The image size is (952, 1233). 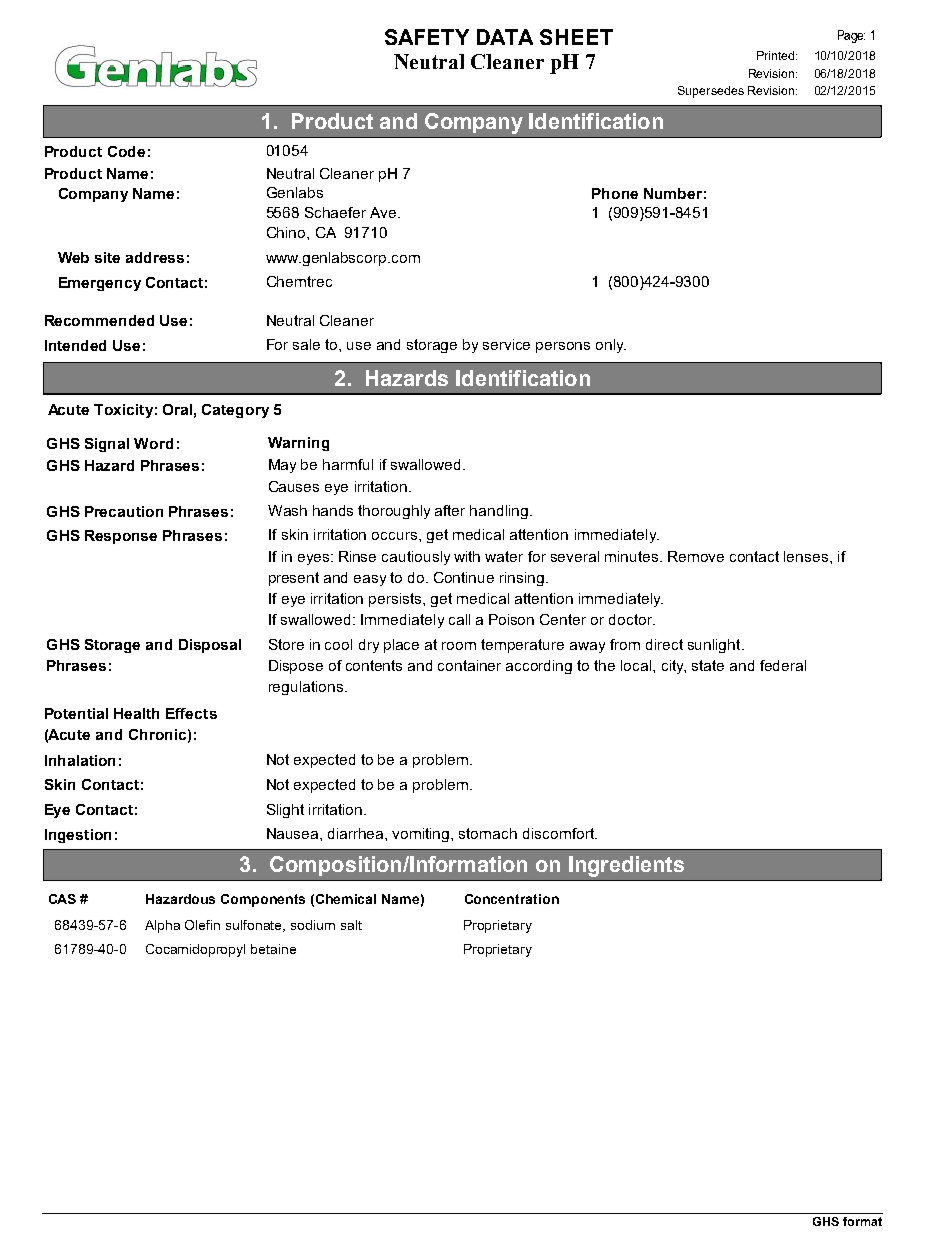 What do you see at coordinates (450, 510) in the document?
I see `after` at bounding box center [450, 510].
